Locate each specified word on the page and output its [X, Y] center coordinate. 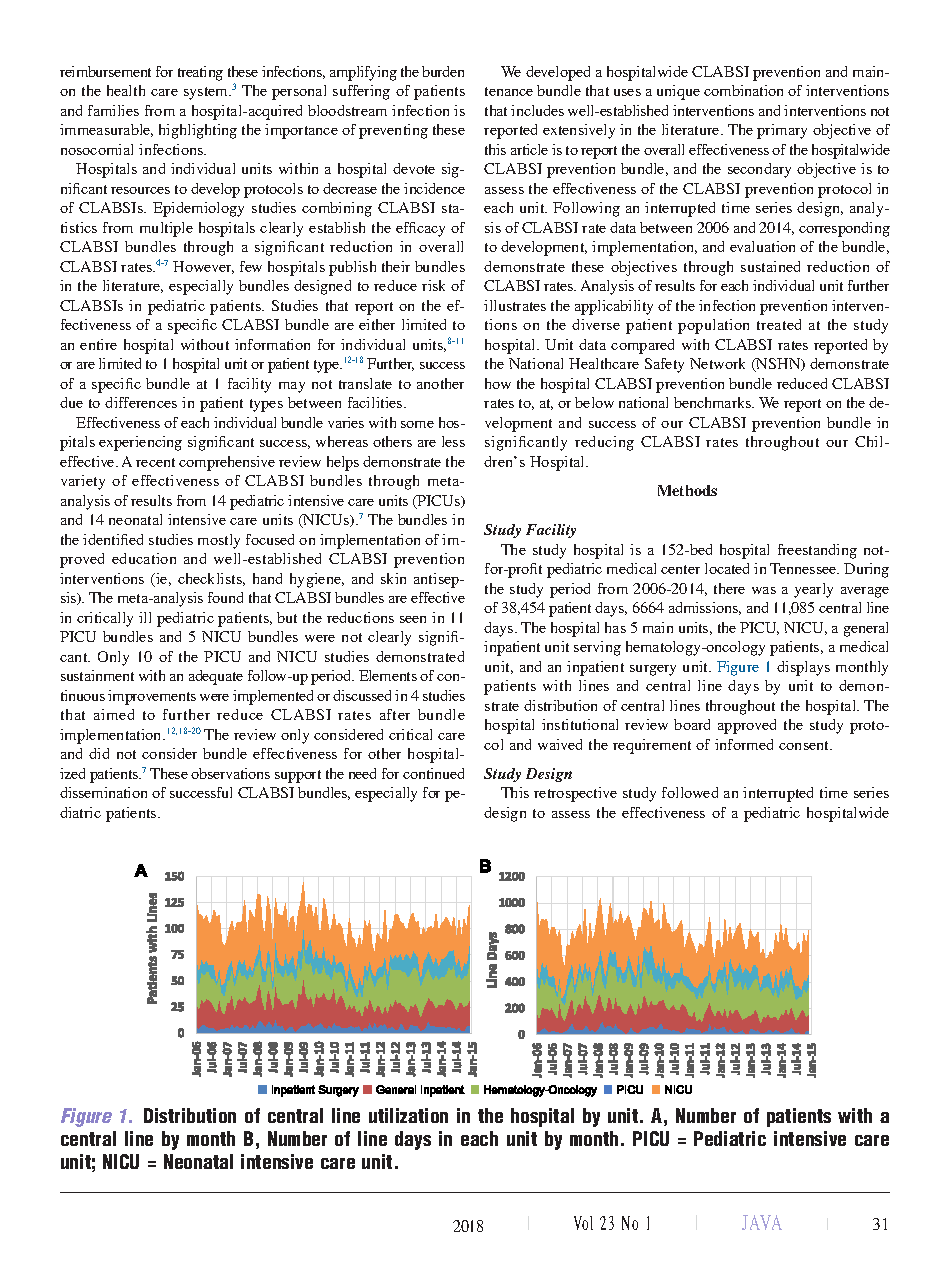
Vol [583, 1223]
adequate [216, 677]
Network [717, 363]
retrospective [575, 794]
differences [141, 402]
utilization [408, 1115]
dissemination [103, 792]
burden [443, 71]
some [417, 424]
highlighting [198, 131]
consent [805, 745]
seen [413, 619]
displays [803, 668]
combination [743, 90]
